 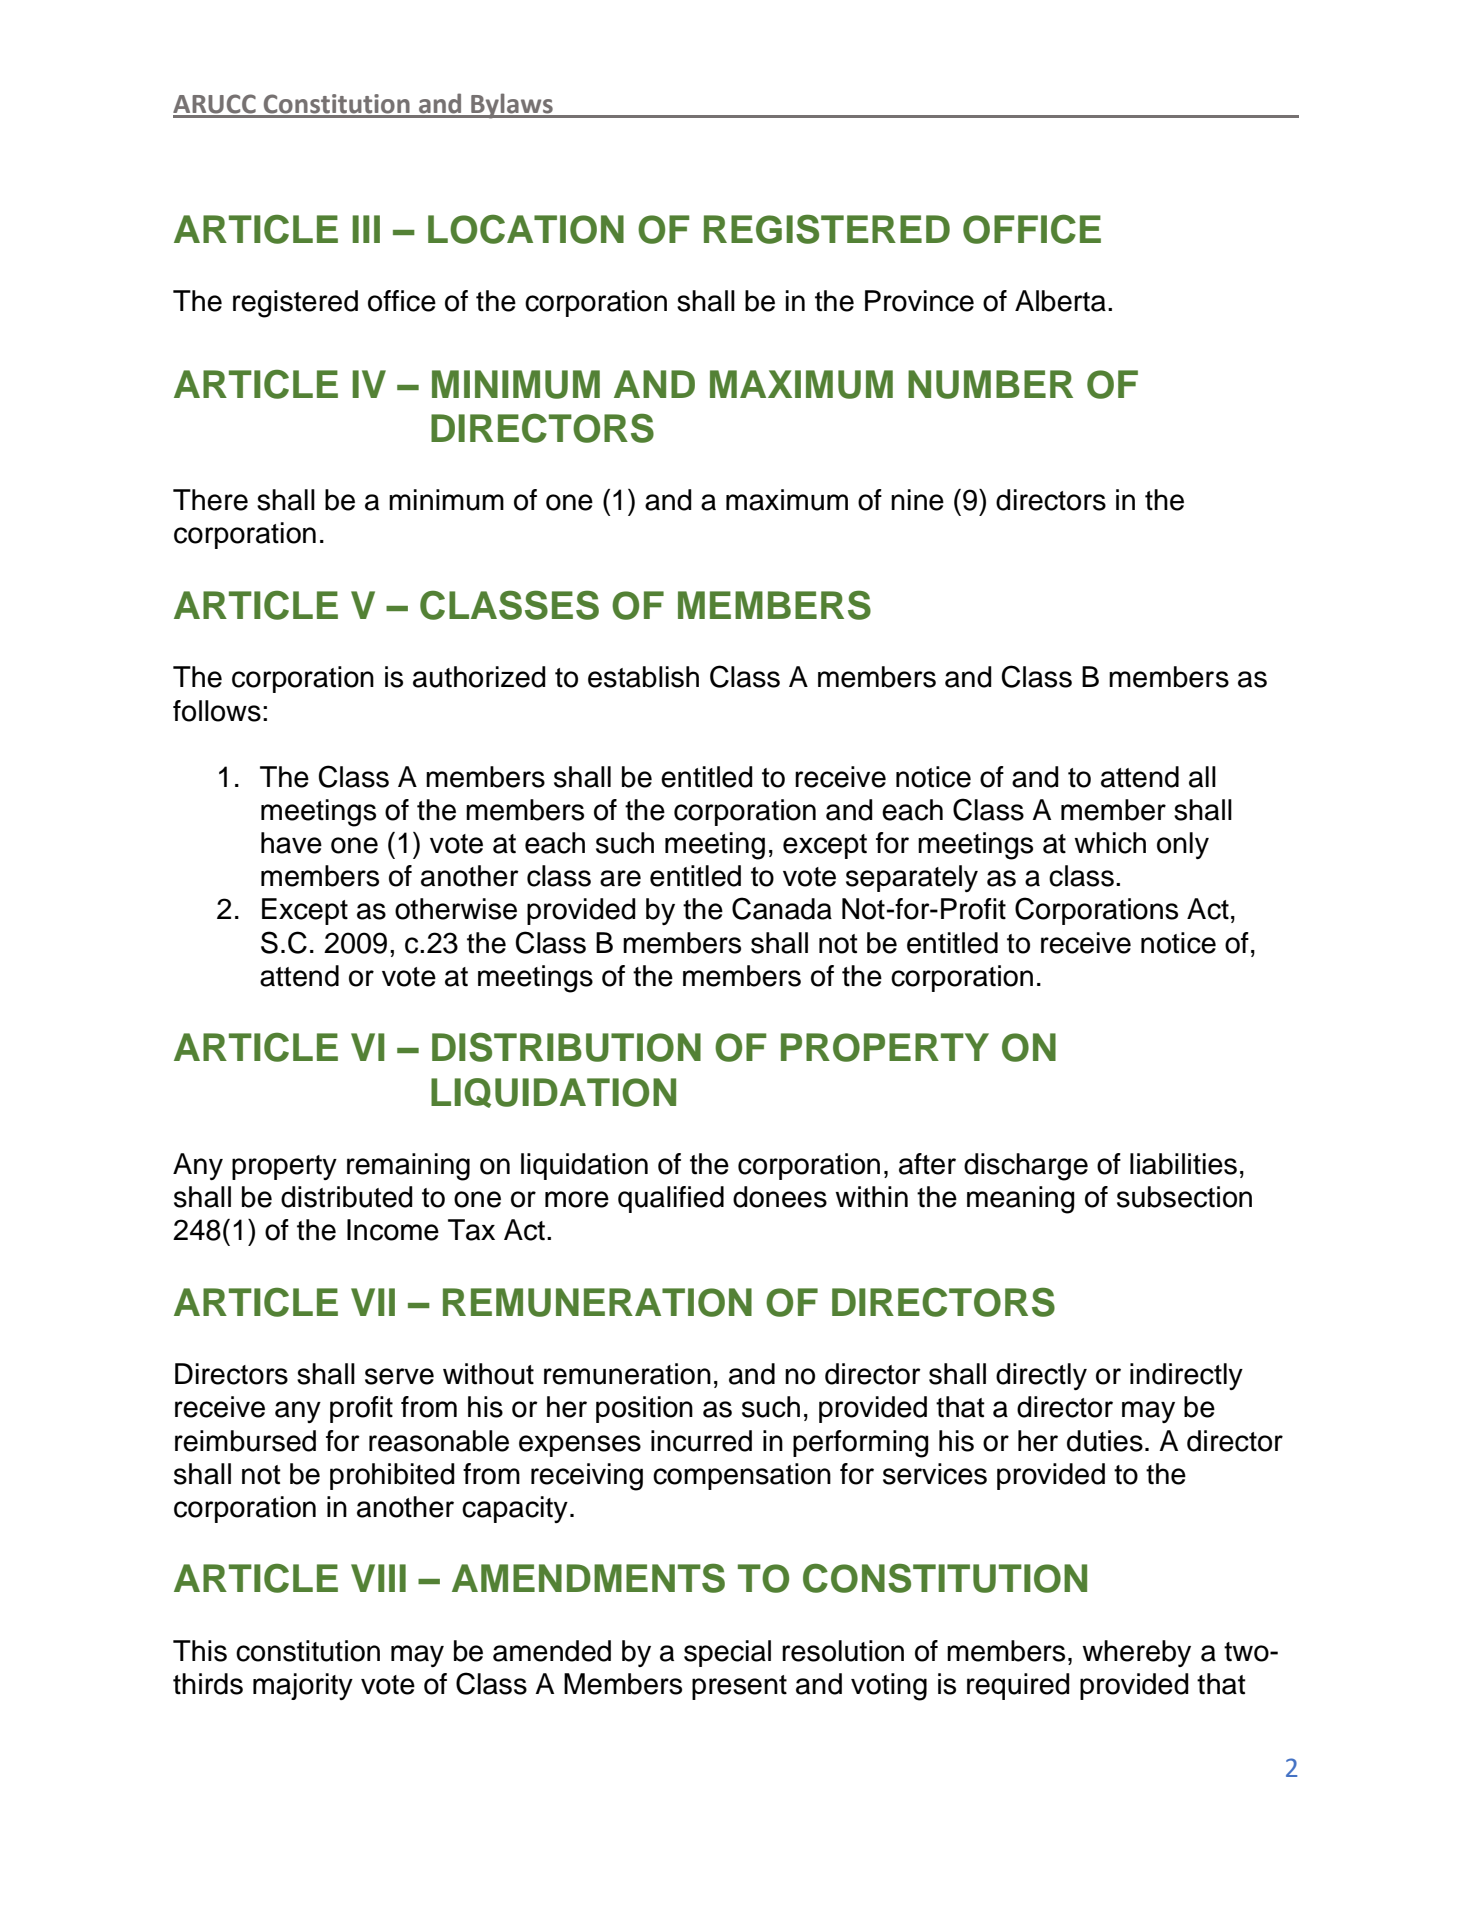 I want to click on Income, so click(x=393, y=1230).
